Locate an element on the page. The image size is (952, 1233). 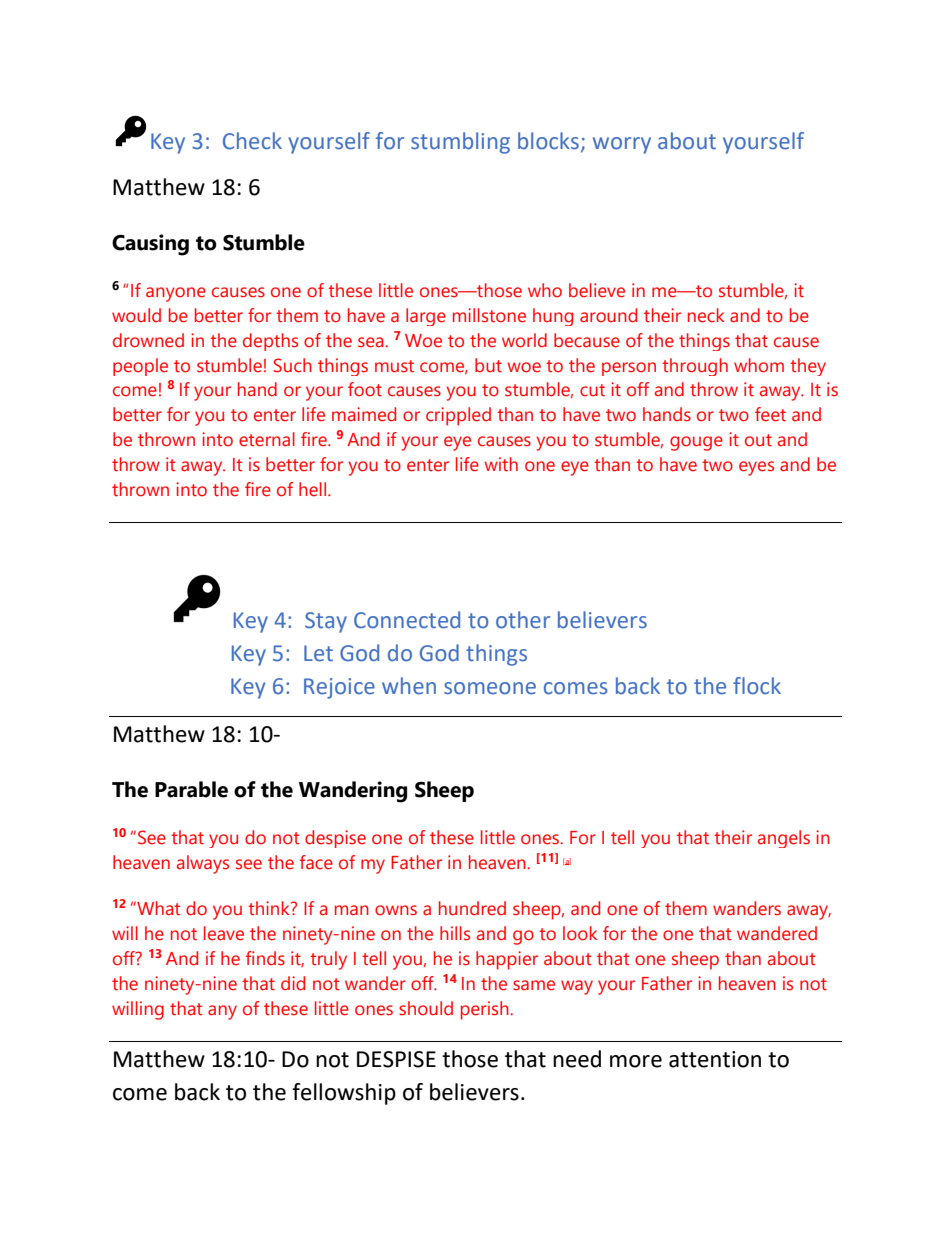
eyes is located at coordinates (756, 468).
